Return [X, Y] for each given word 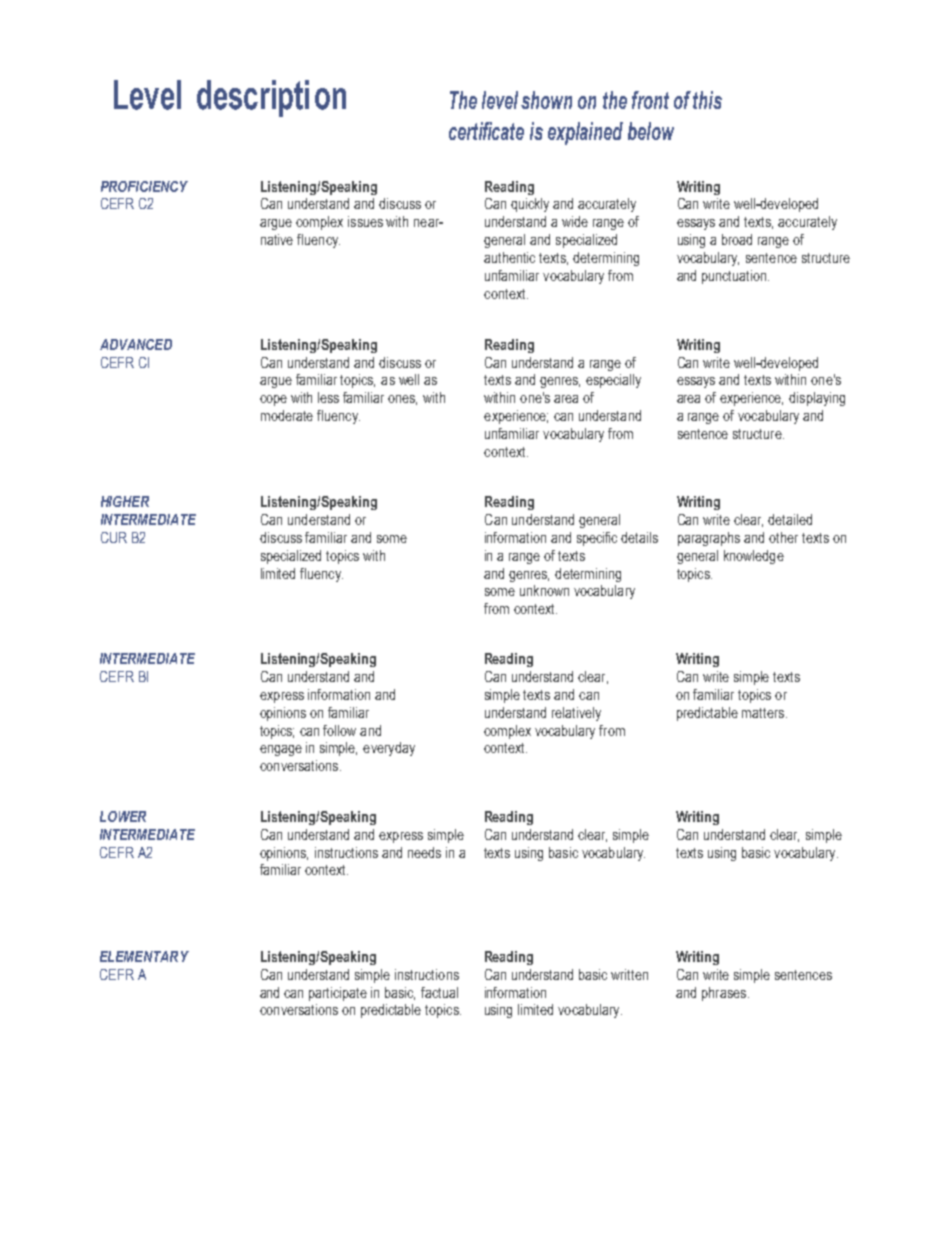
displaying [817, 399]
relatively [576, 714]
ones [402, 400]
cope [273, 400]
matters [764, 713]
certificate [486, 131]
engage [281, 750]
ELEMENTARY [144, 956]
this [707, 100]
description [271, 98]
